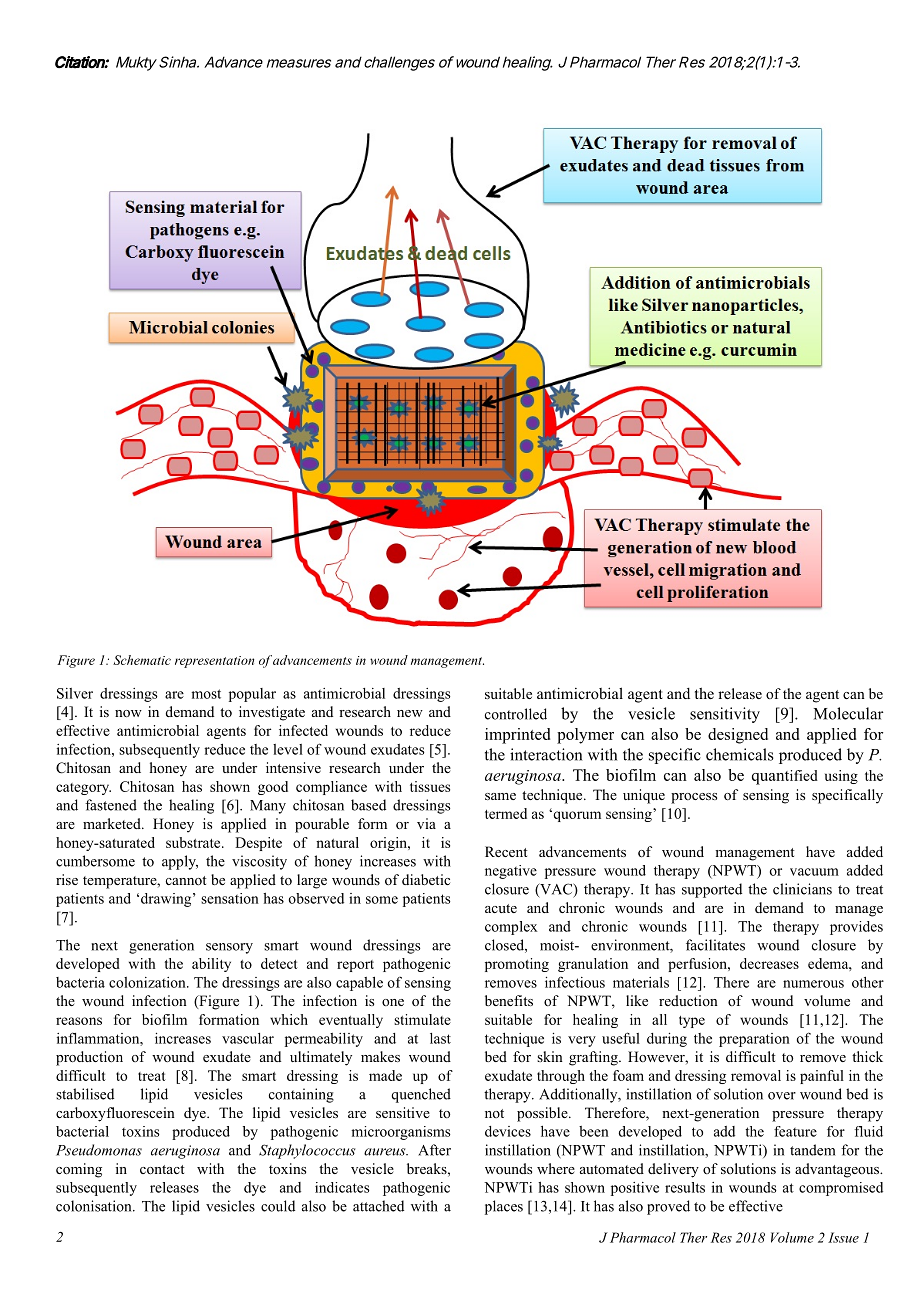 This screenshot has width=924, height=1308. What do you see at coordinates (142, 660) in the screenshot?
I see `Schematic` at bounding box center [142, 660].
